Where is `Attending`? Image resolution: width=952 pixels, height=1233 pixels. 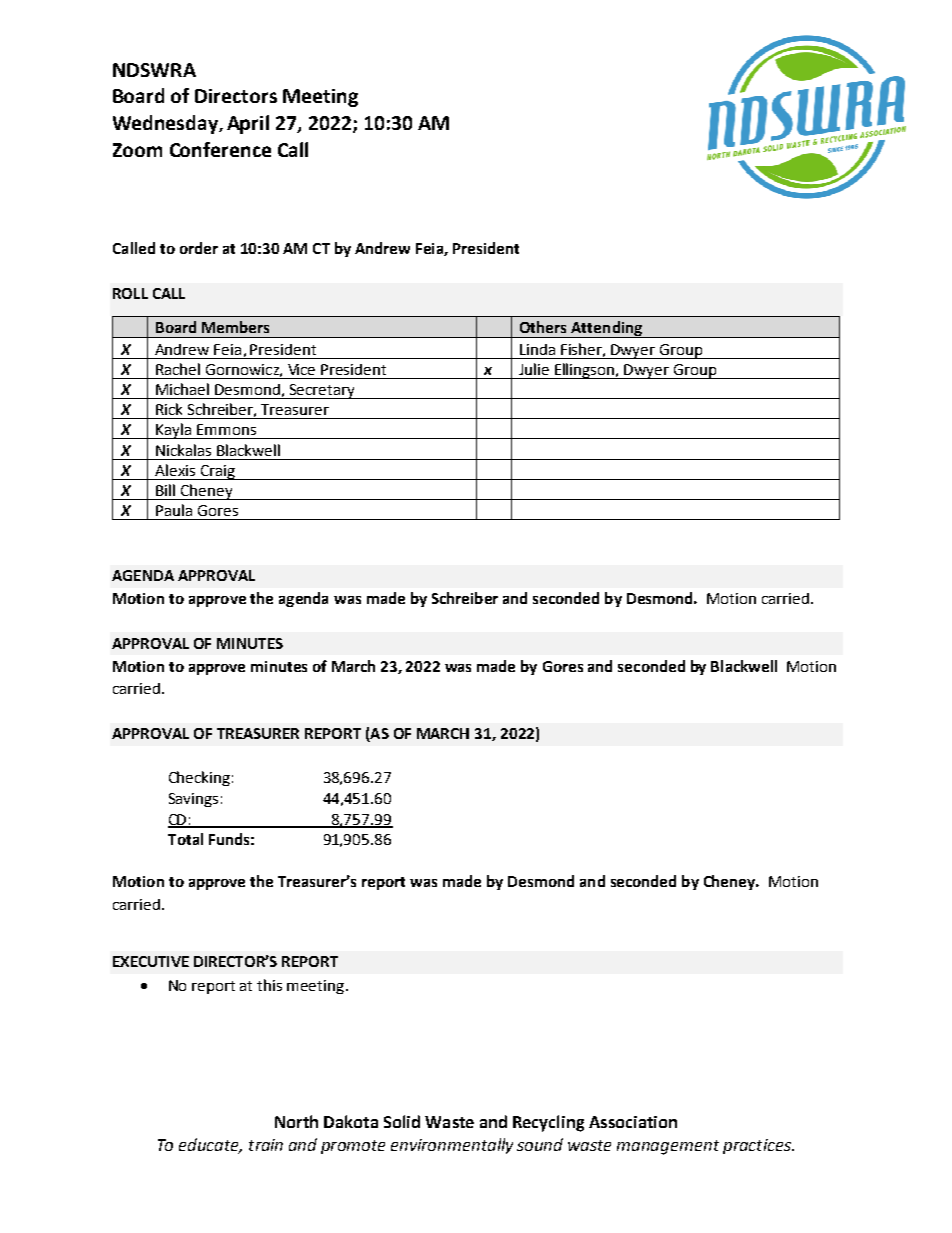 Attending is located at coordinates (606, 329).
